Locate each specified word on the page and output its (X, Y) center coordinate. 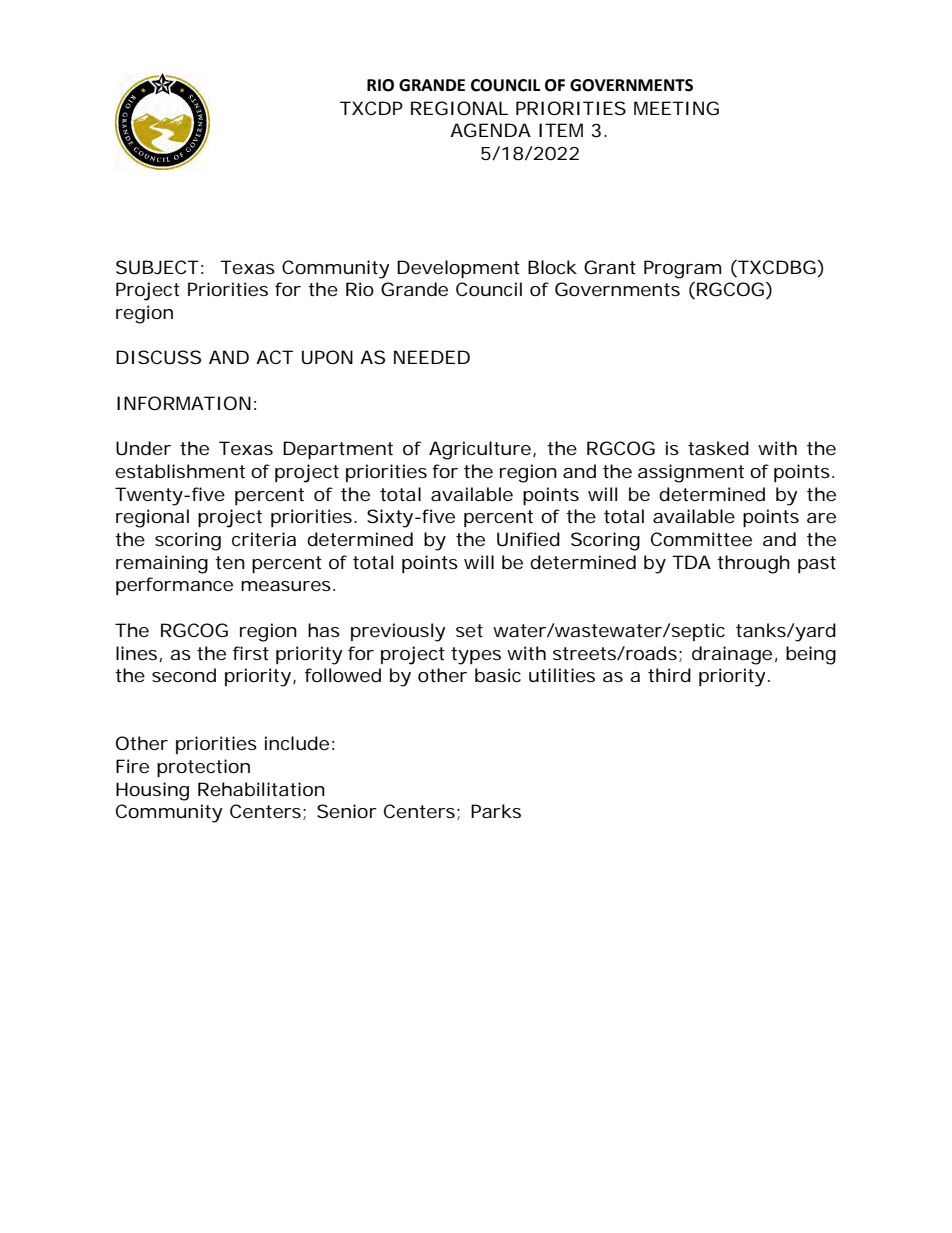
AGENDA (490, 130)
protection (203, 768)
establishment (180, 471)
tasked (718, 448)
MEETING (676, 108)
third (669, 675)
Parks (496, 811)
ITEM (561, 130)
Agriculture (481, 450)
